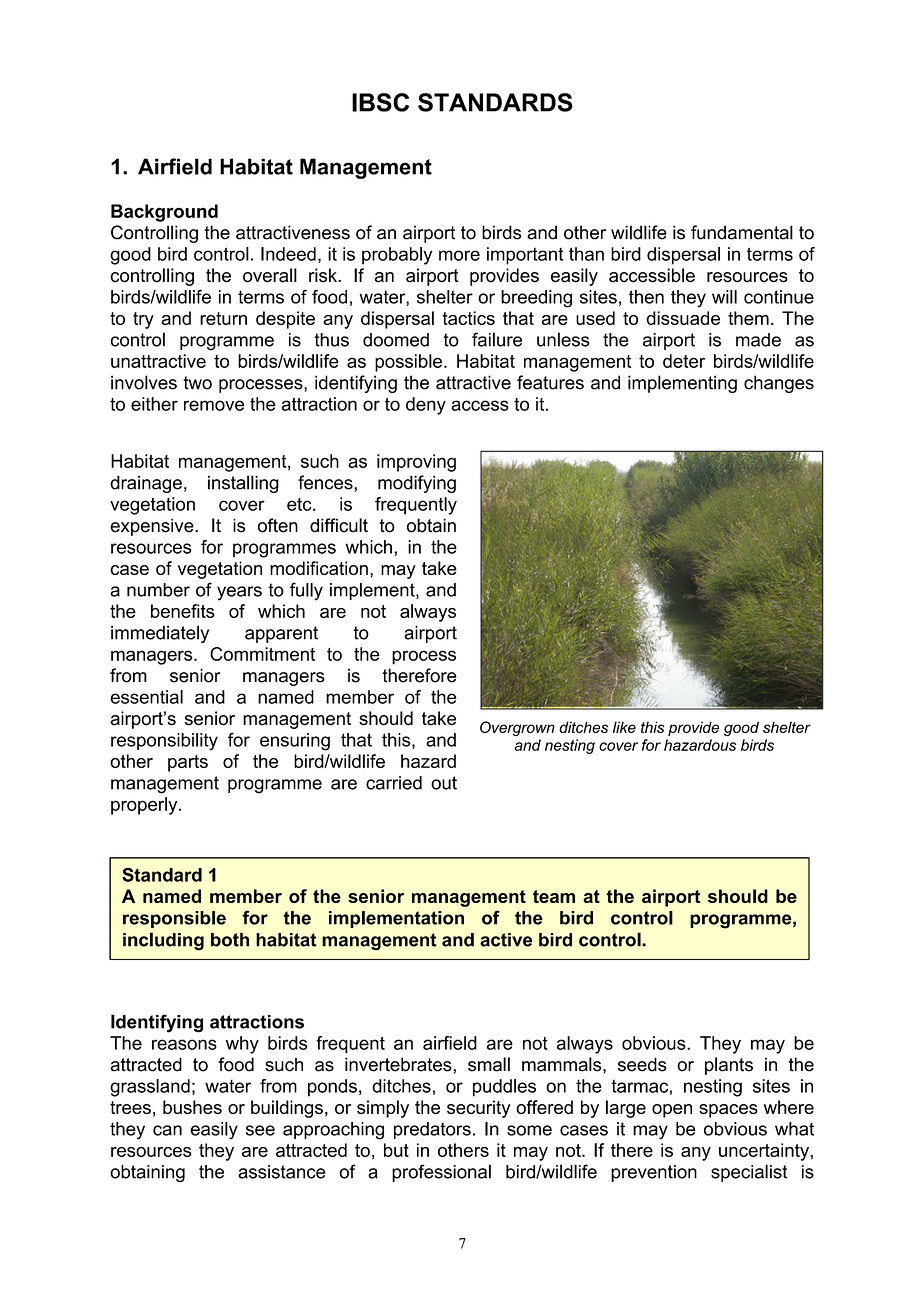 The image size is (924, 1308). I want to click on out, so click(444, 783).
